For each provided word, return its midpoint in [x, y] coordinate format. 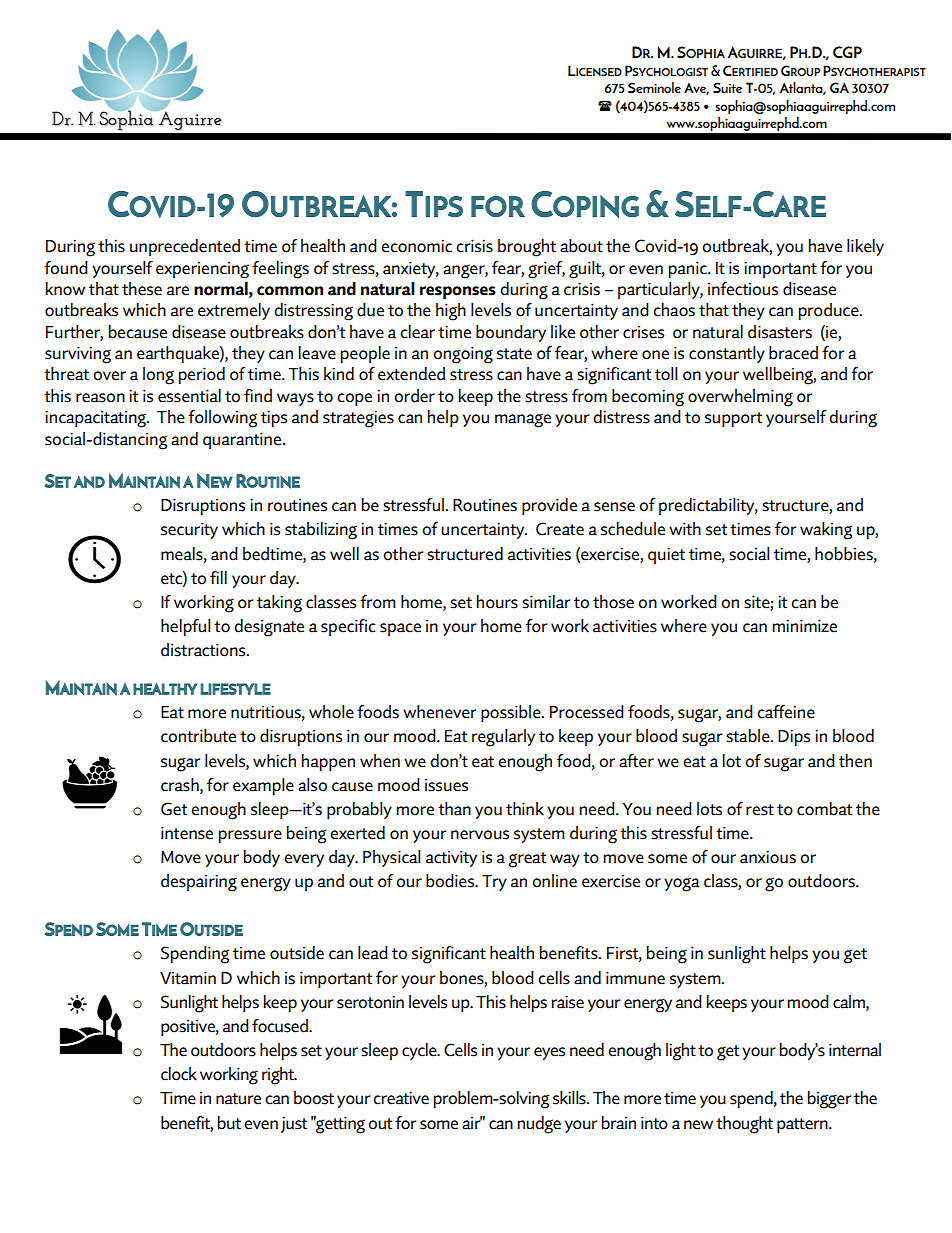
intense [187, 833]
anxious [768, 857]
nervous [480, 835]
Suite [727, 87]
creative [401, 1098]
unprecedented [185, 247]
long [158, 376]
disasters [780, 332]
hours [497, 602]
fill [218, 577]
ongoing [463, 355]
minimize [804, 626]
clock [179, 1074]
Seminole [654, 87]
